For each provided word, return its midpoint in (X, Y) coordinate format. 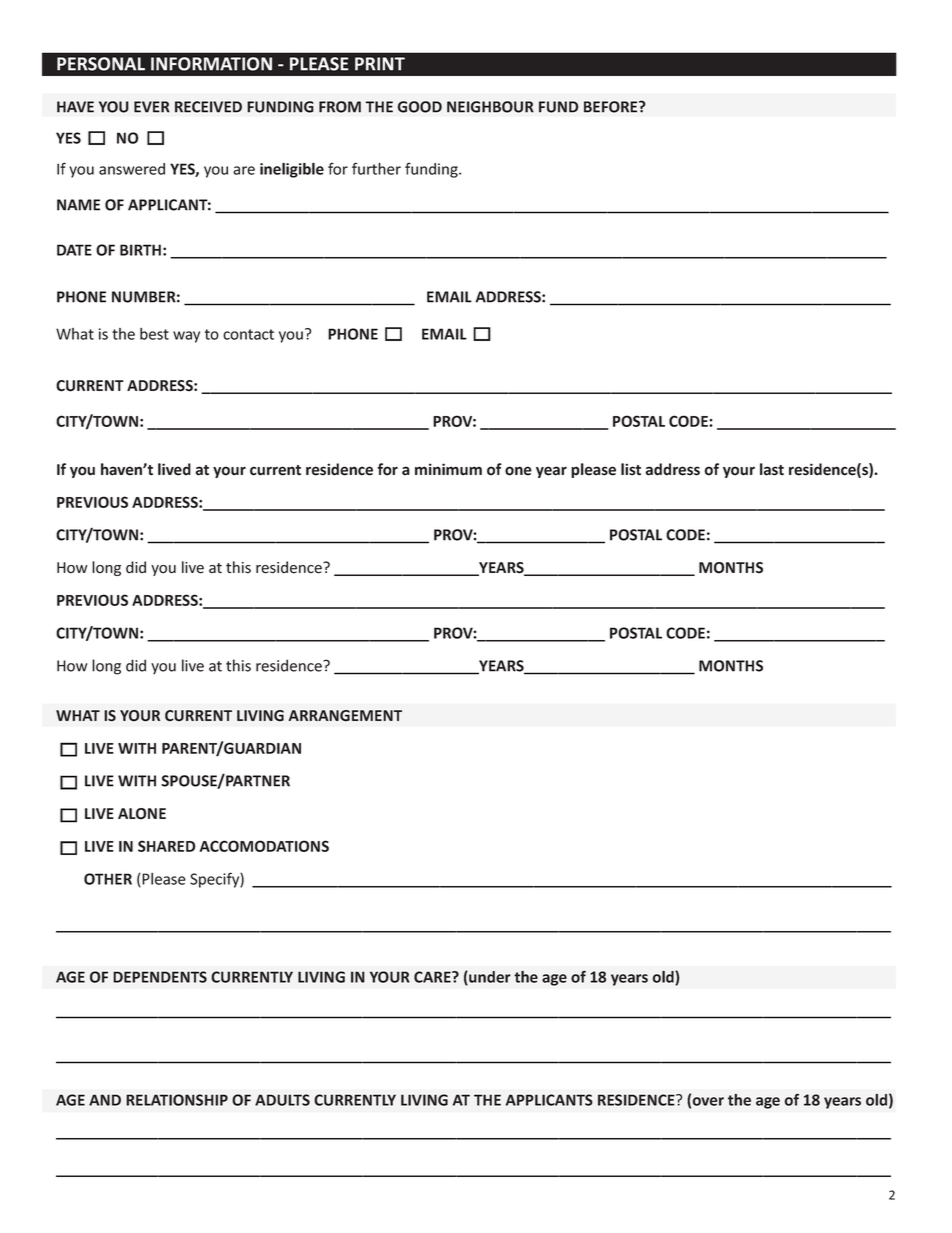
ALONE (142, 814)
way (186, 337)
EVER (152, 107)
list (631, 469)
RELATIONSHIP (177, 1100)
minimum (448, 469)
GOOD (420, 107)
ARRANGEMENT (345, 716)
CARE (433, 977)
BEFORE (612, 107)
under (489, 978)
